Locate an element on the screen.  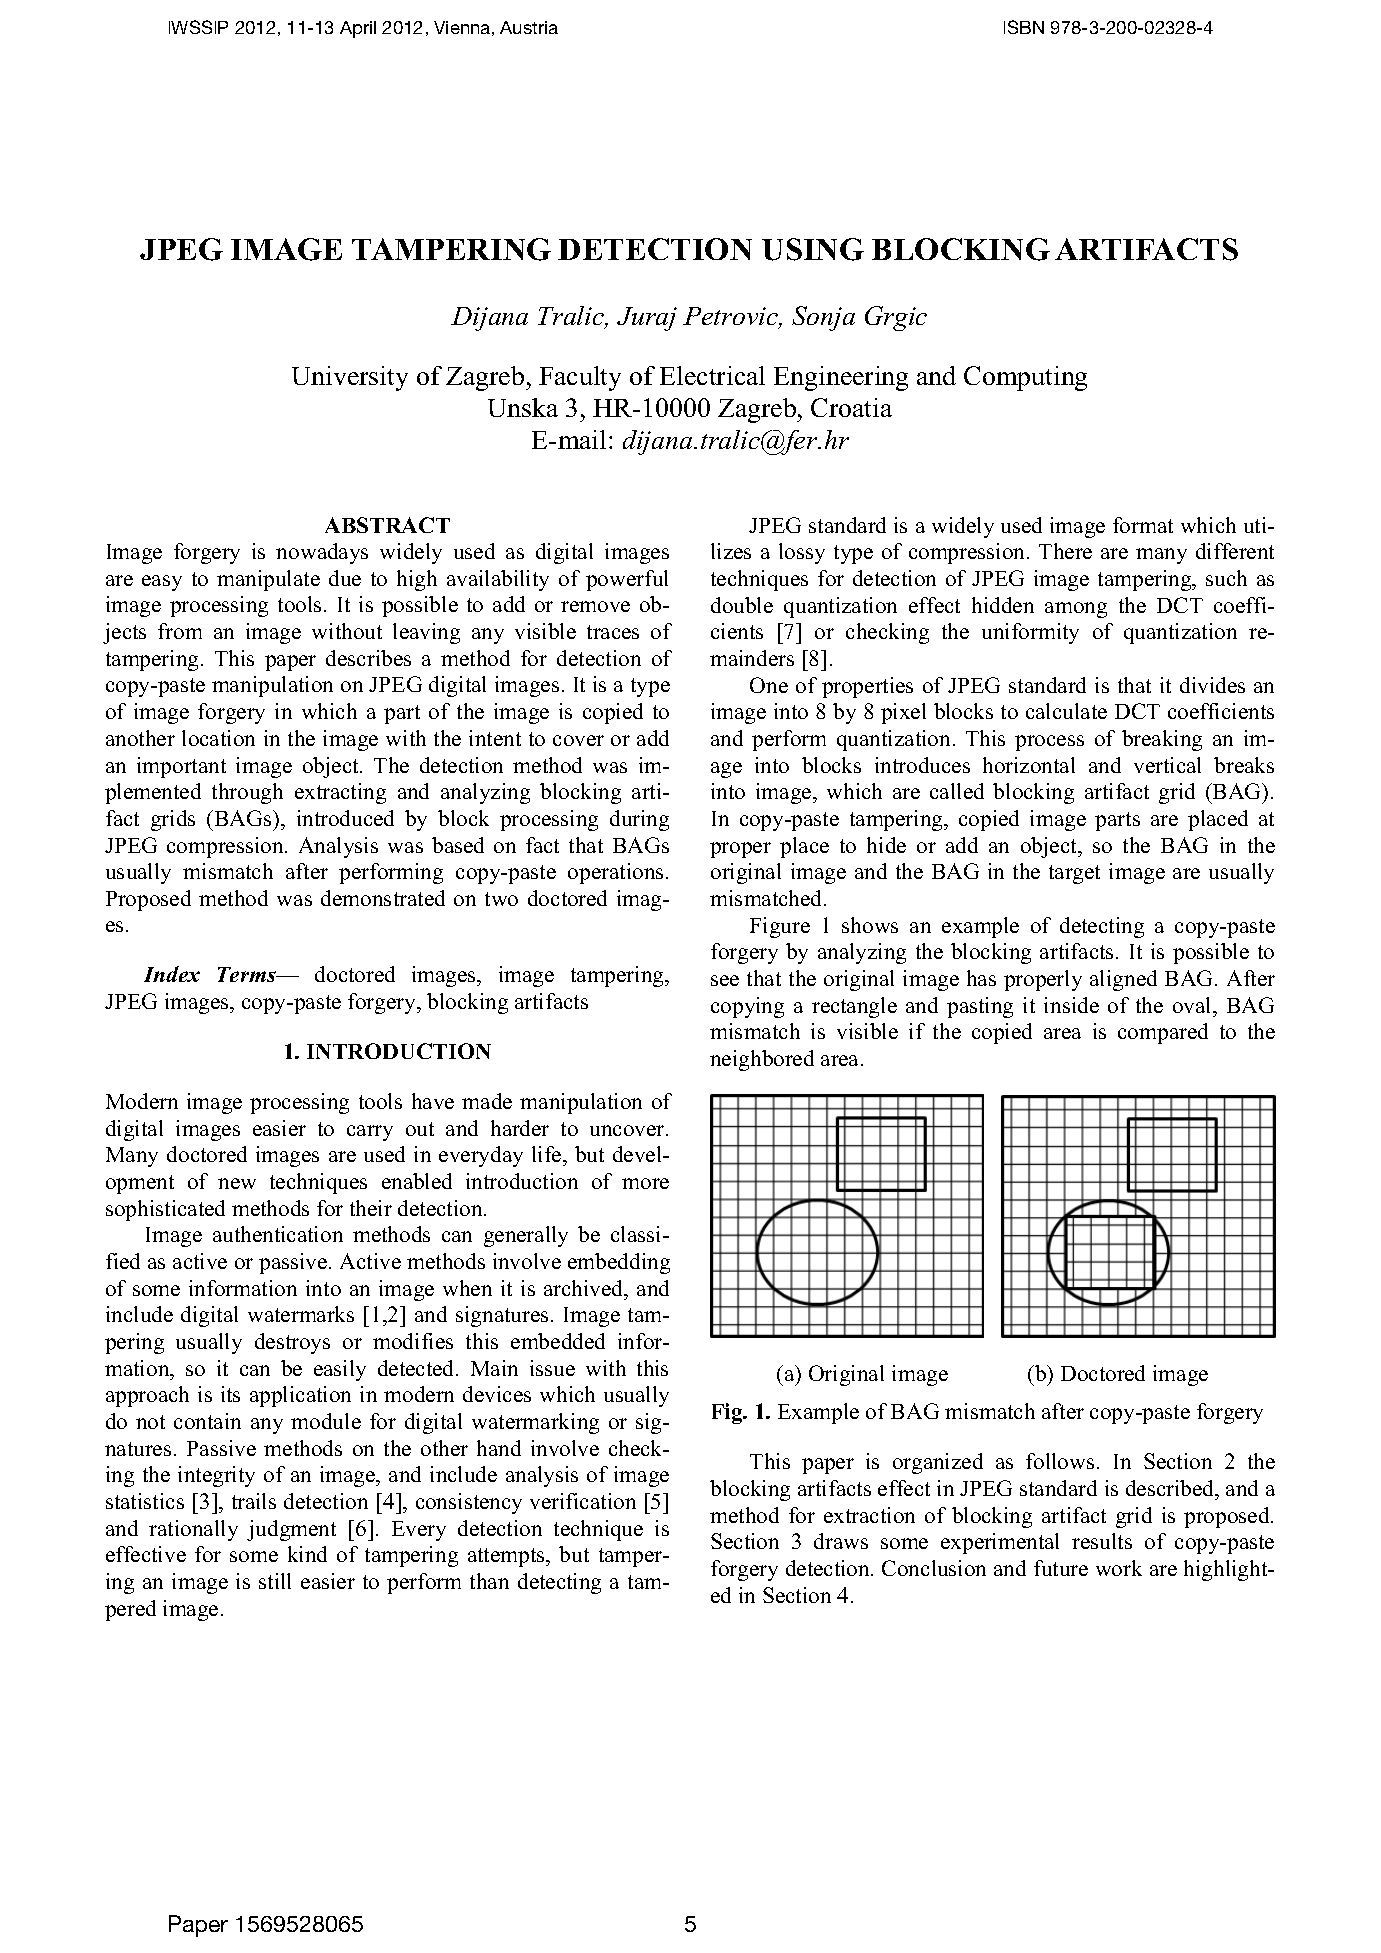
Austria is located at coordinates (529, 27).
